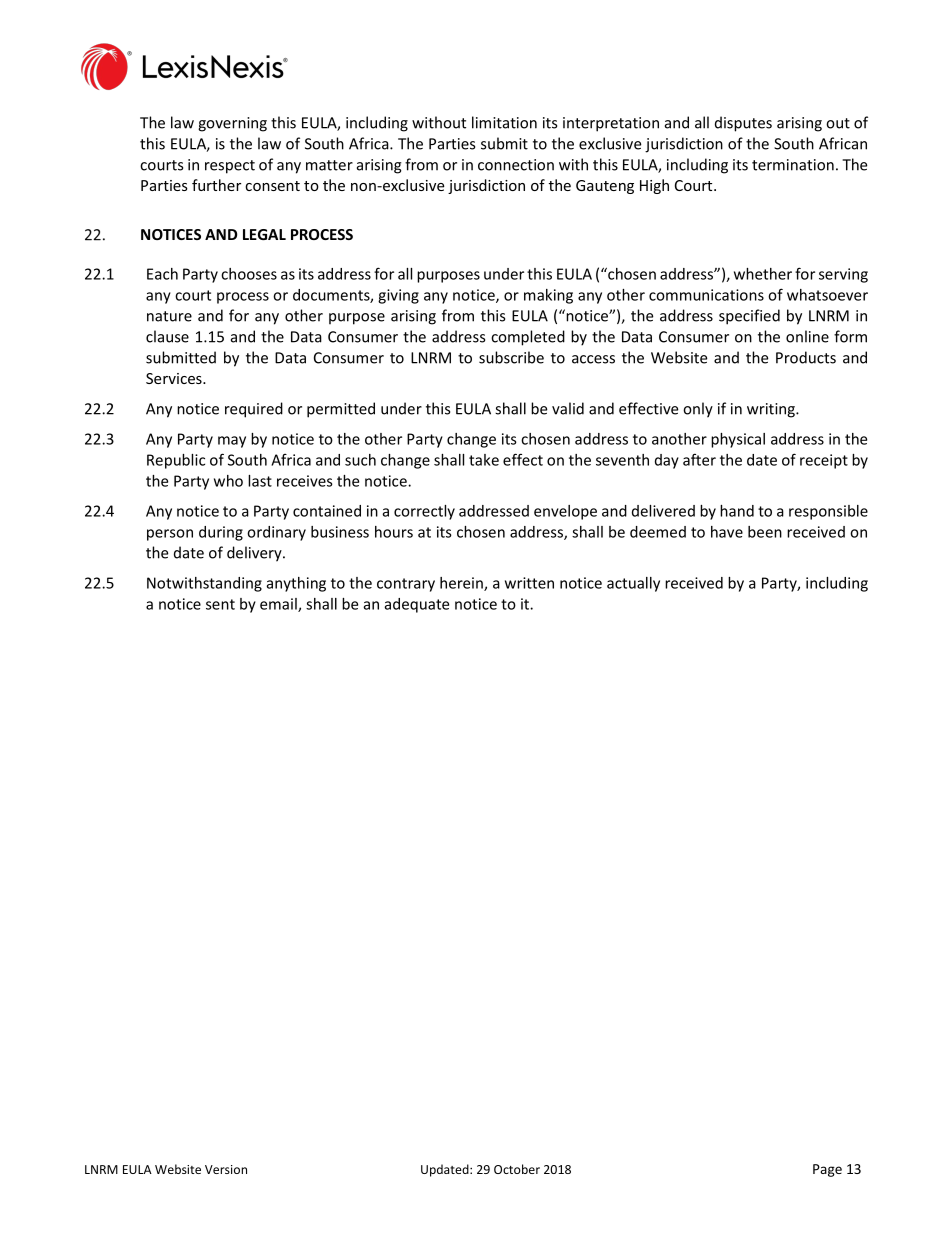 This document has width=952, height=1233. What do you see at coordinates (793, 165) in the document?
I see `termination` at bounding box center [793, 165].
